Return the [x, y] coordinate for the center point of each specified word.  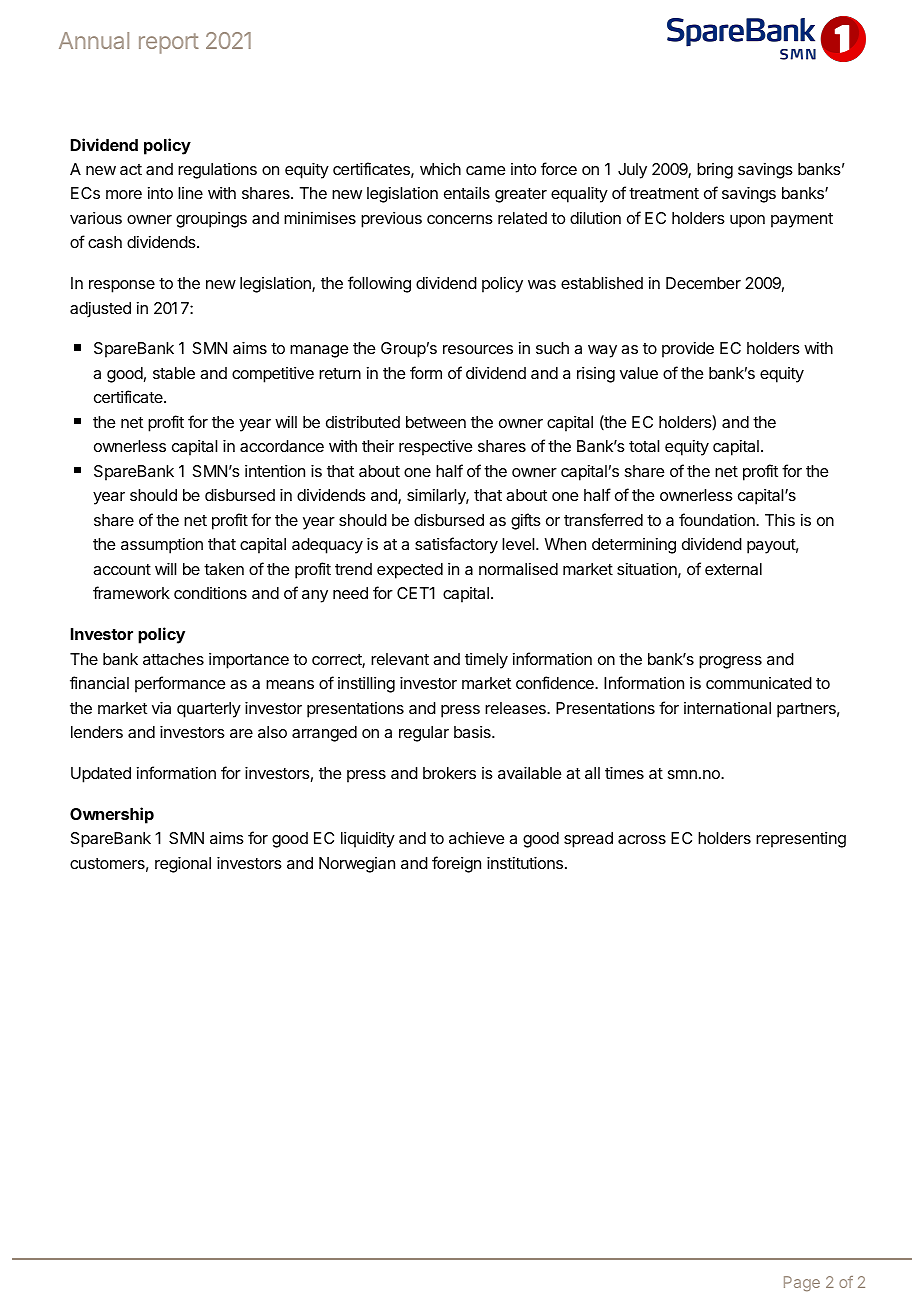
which [440, 169]
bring [715, 171]
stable [174, 373]
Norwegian [357, 865]
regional [183, 865]
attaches [173, 659]
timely [486, 661]
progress [730, 662]
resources [478, 349]
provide [688, 350]
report [169, 43]
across [642, 839]
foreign [456, 864]
